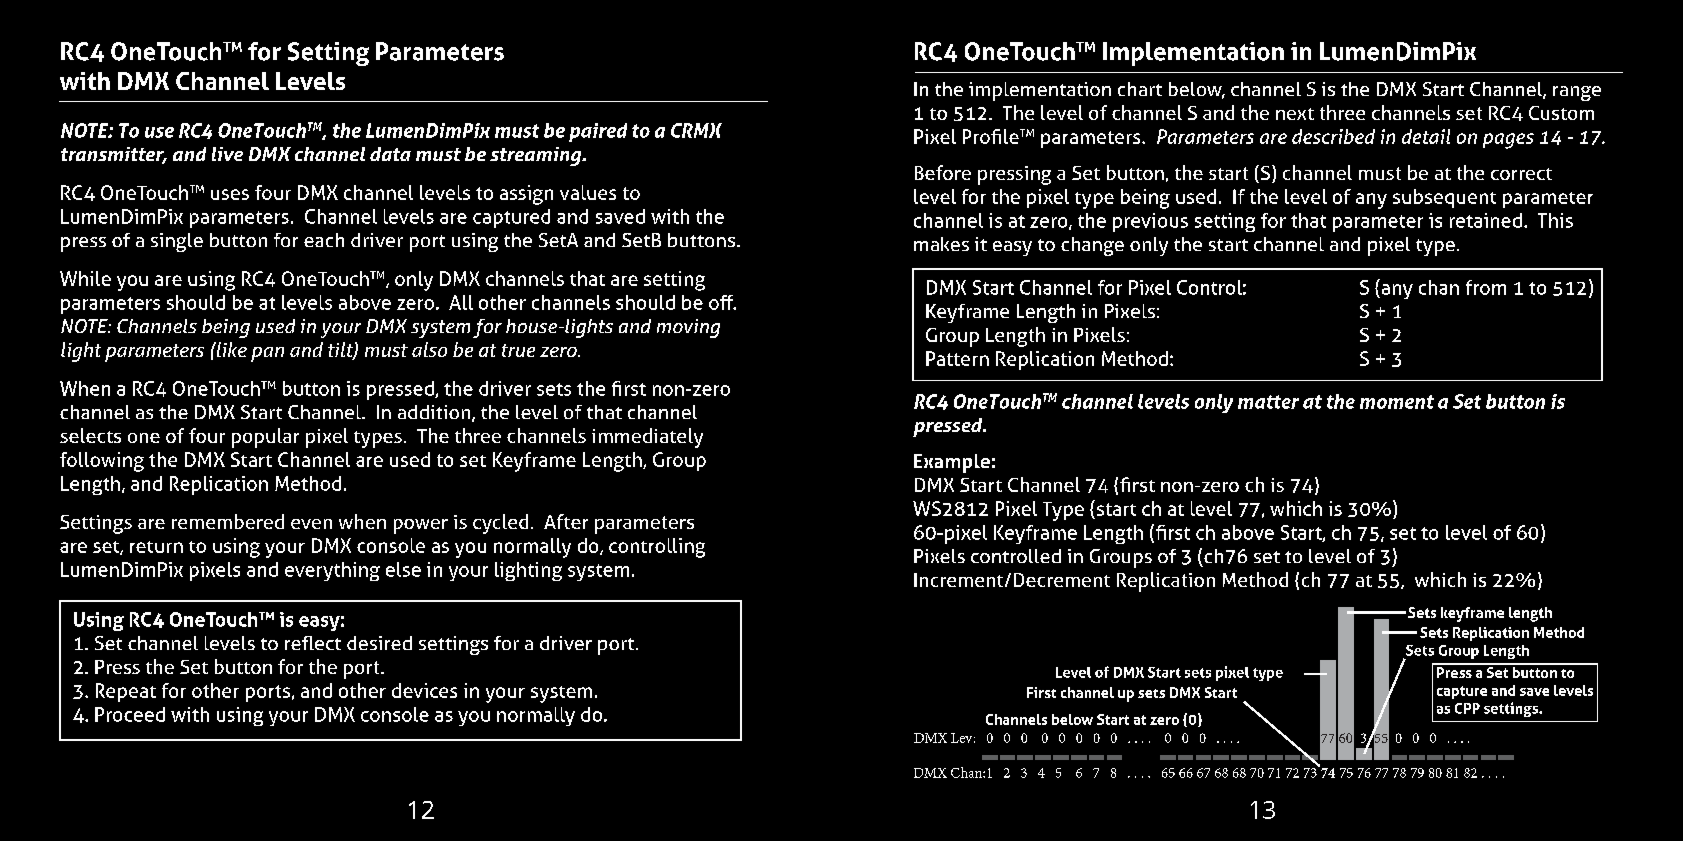  I want to click on Pattern, so click(957, 358).
